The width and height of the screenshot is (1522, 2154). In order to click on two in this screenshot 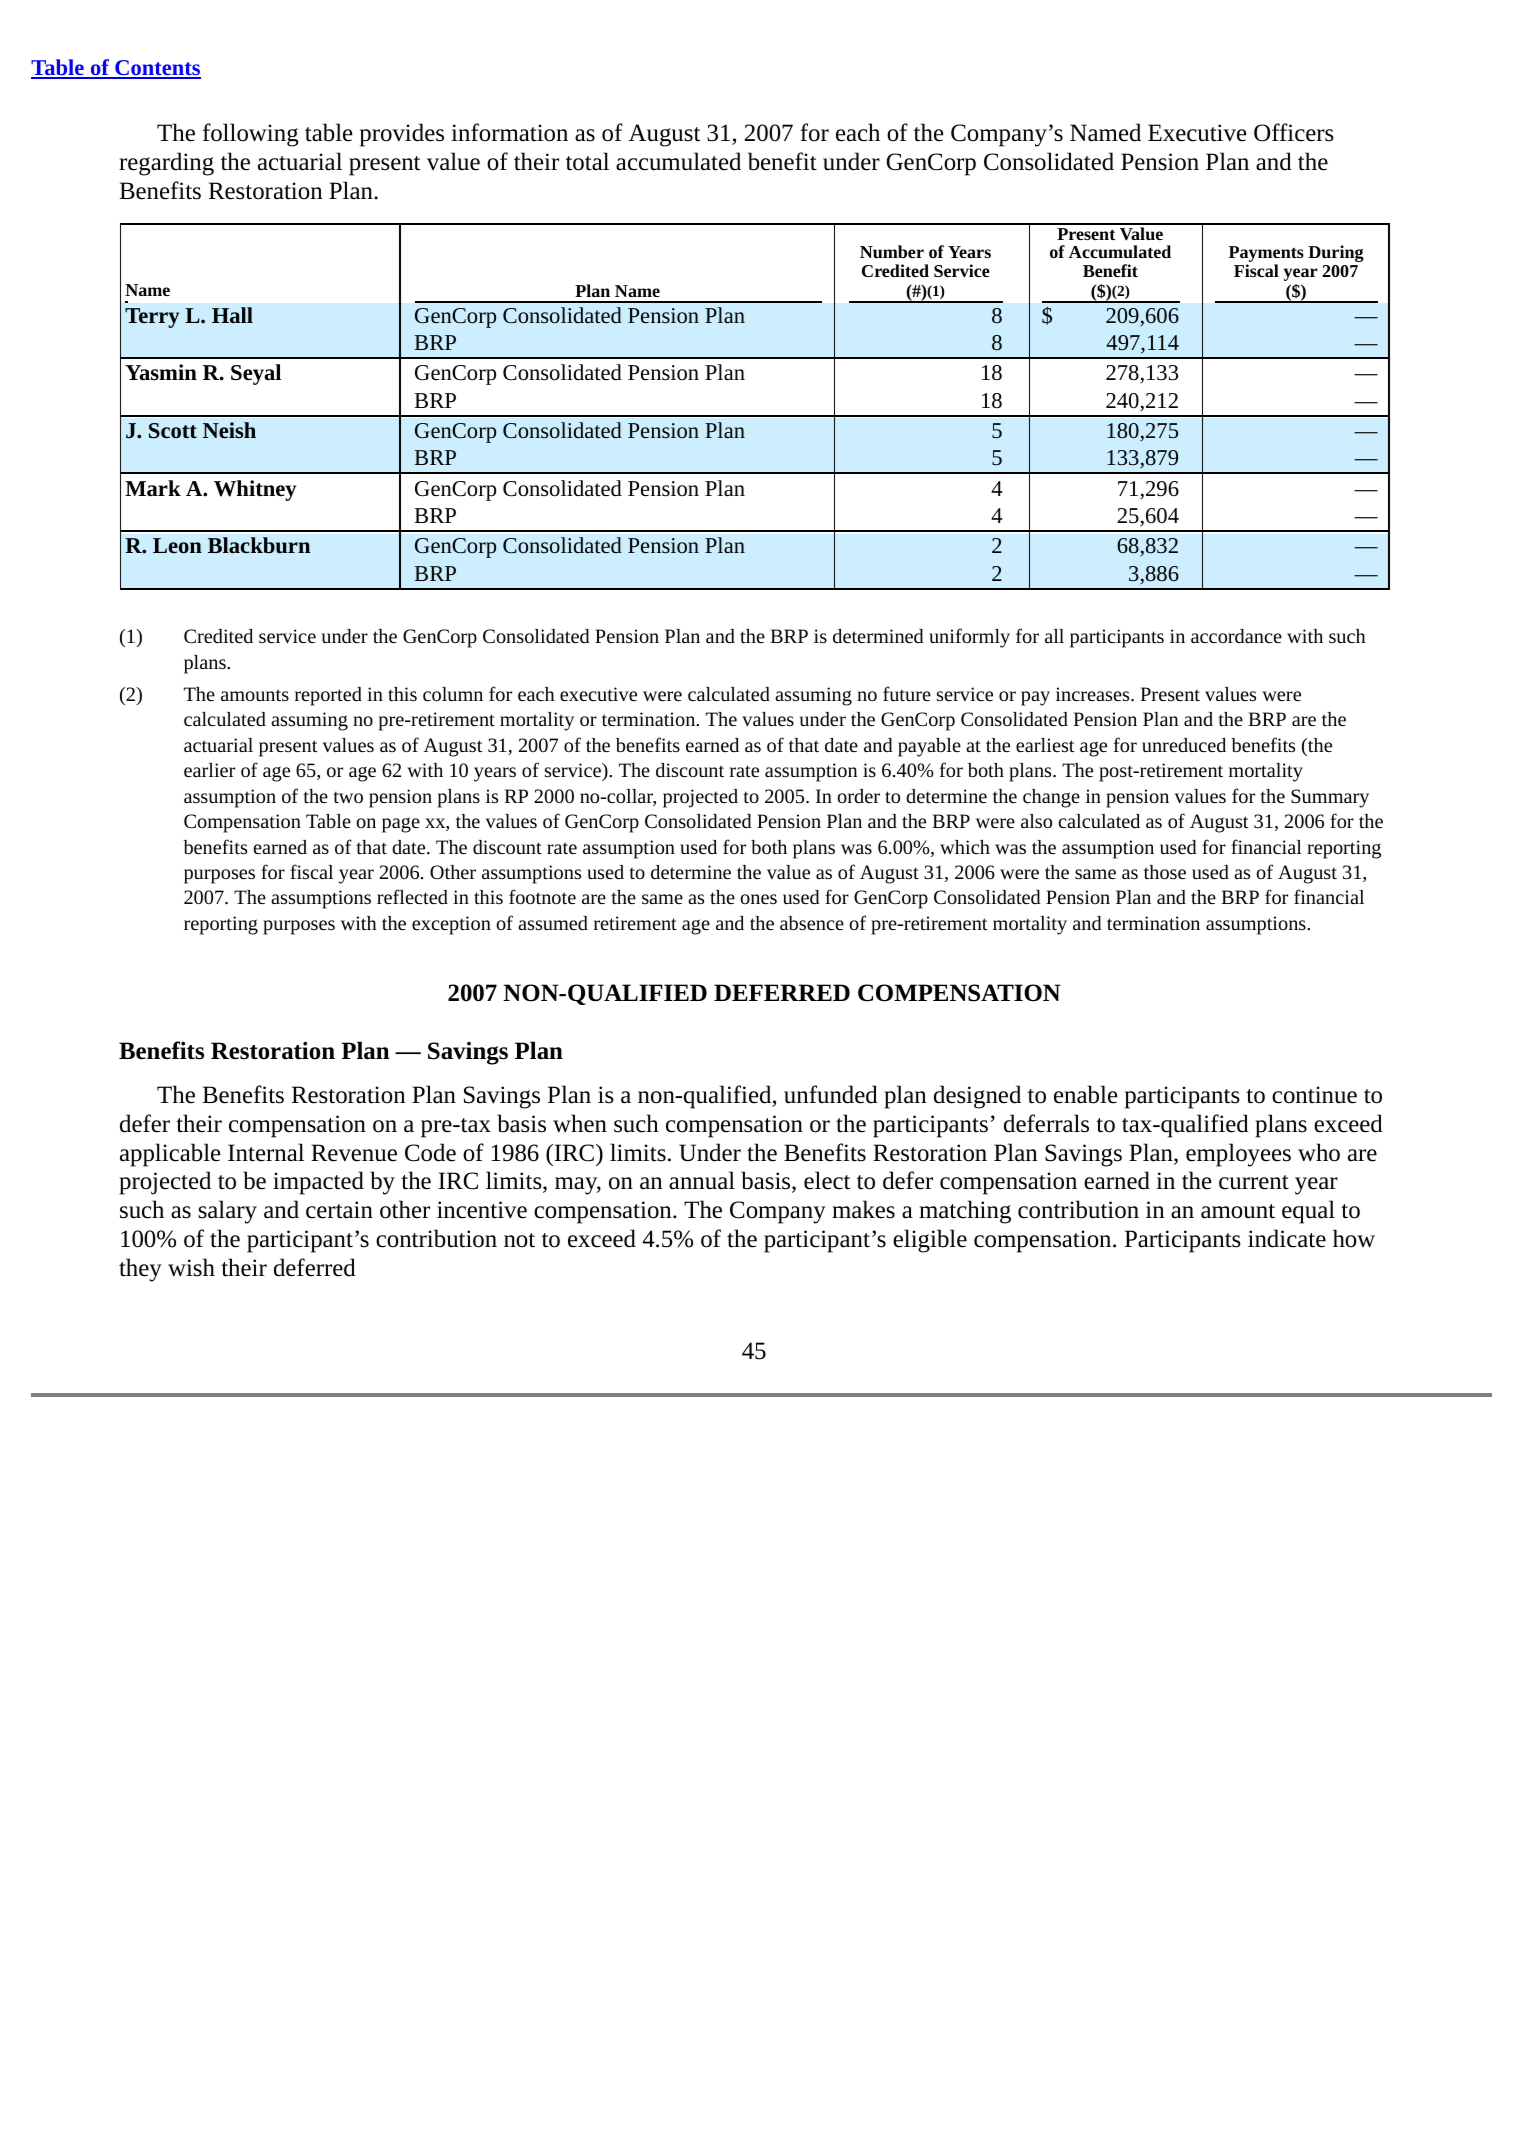, I will do `click(348, 797)`.
